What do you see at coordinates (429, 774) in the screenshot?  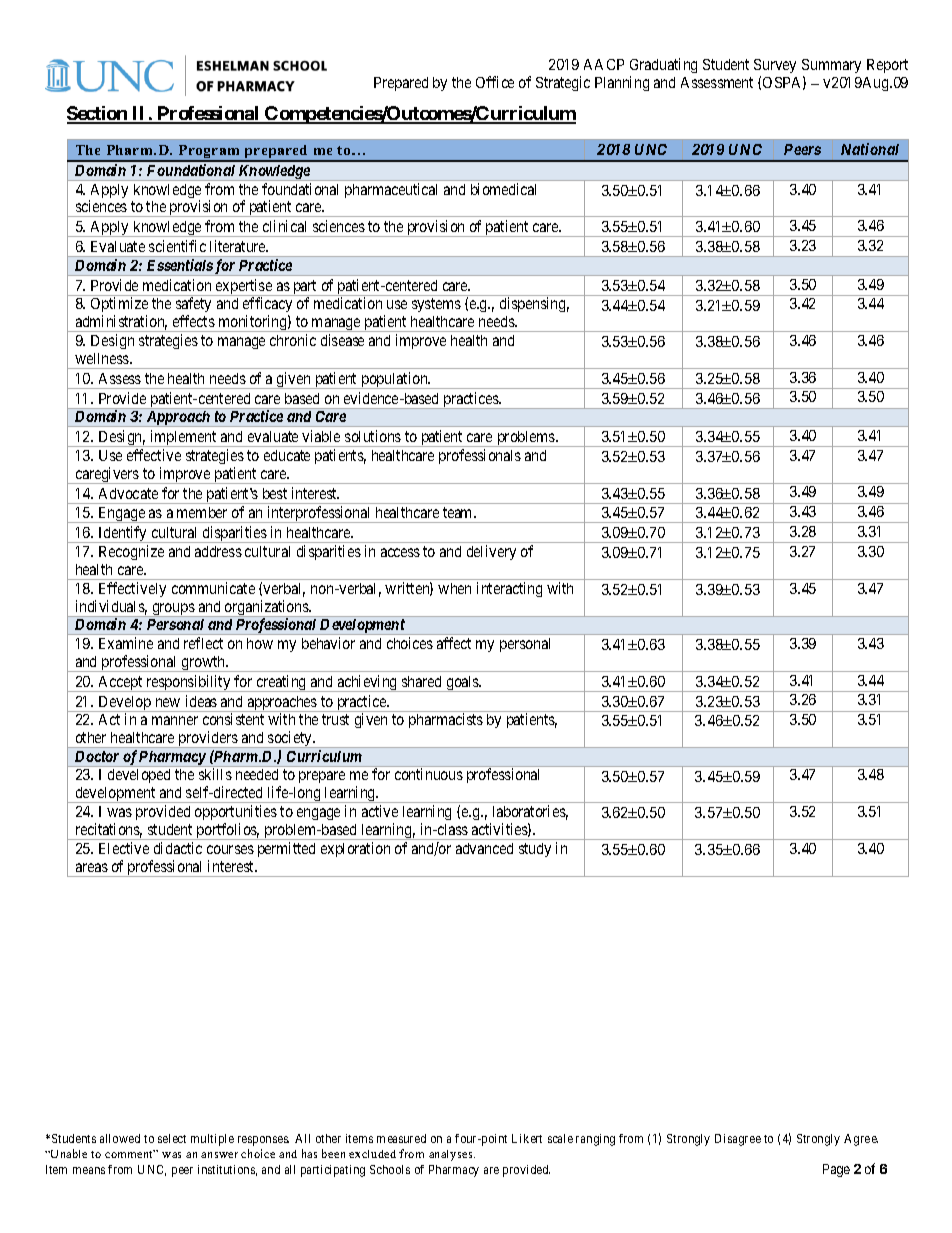 I see `continuous` at bounding box center [429, 774].
